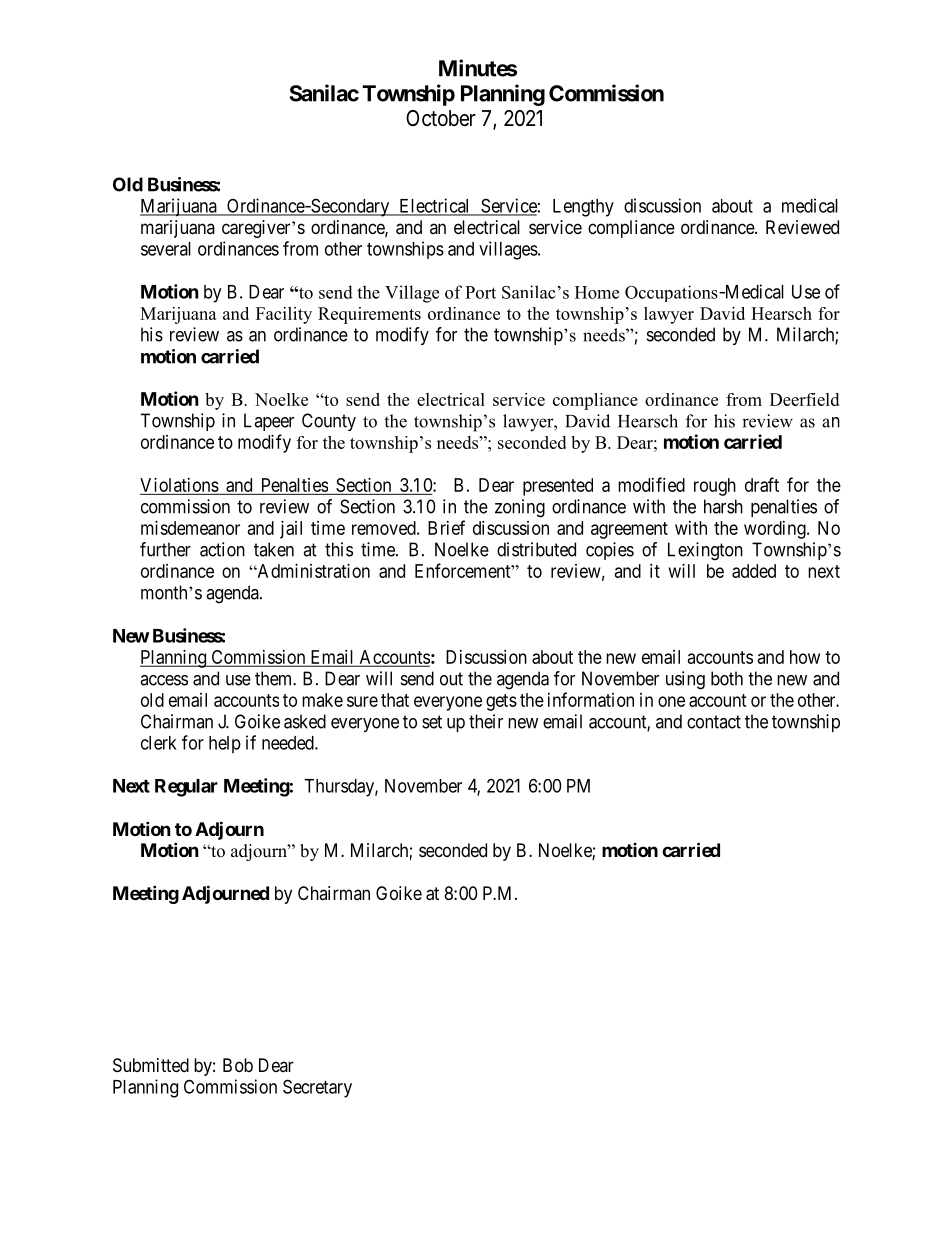 This screenshot has width=952, height=1233. What do you see at coordinates (754, 571) in the screenshot?
I see `added` at bounding box center [754, 571].
